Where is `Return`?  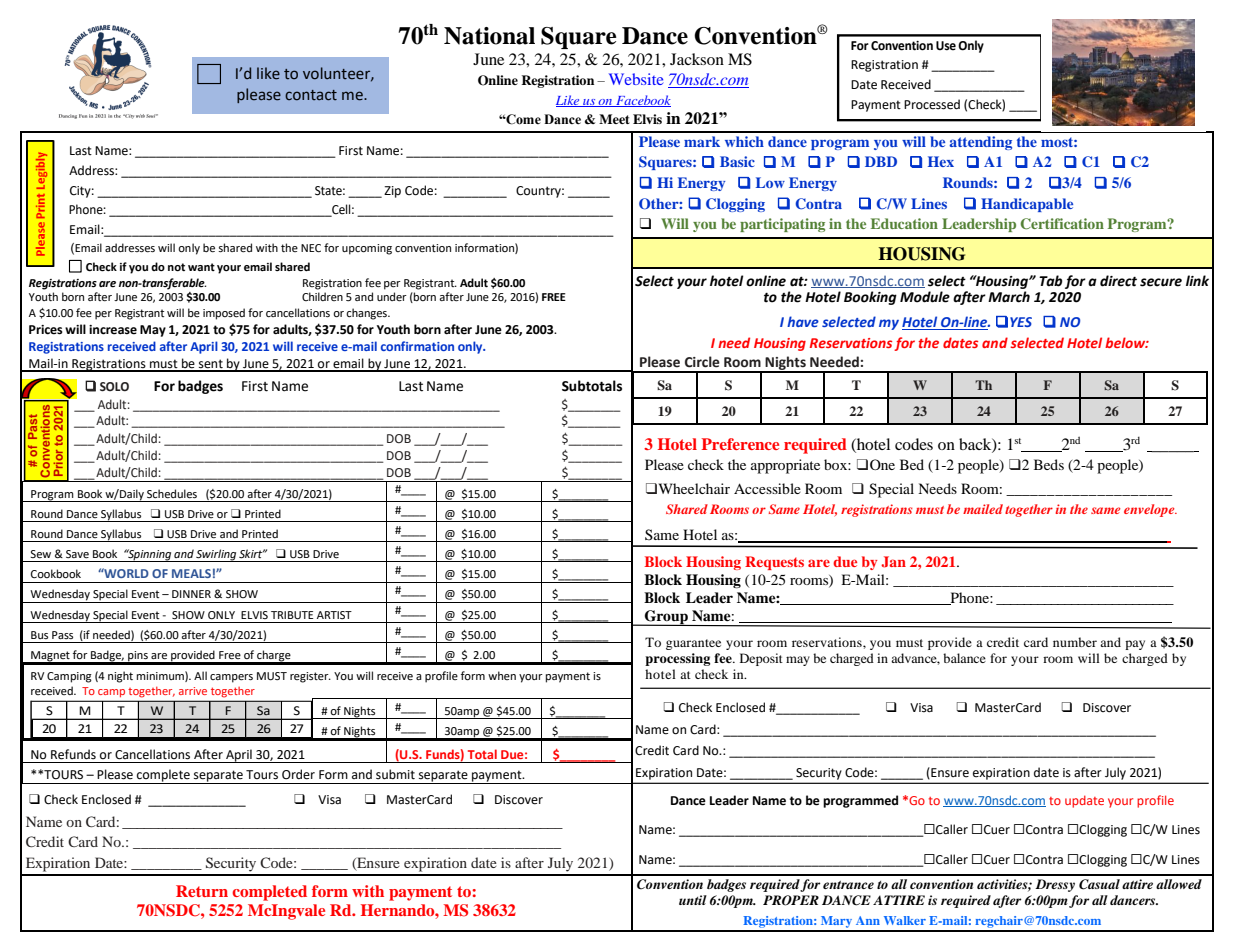
Return is located at coordinates (202, 891).
